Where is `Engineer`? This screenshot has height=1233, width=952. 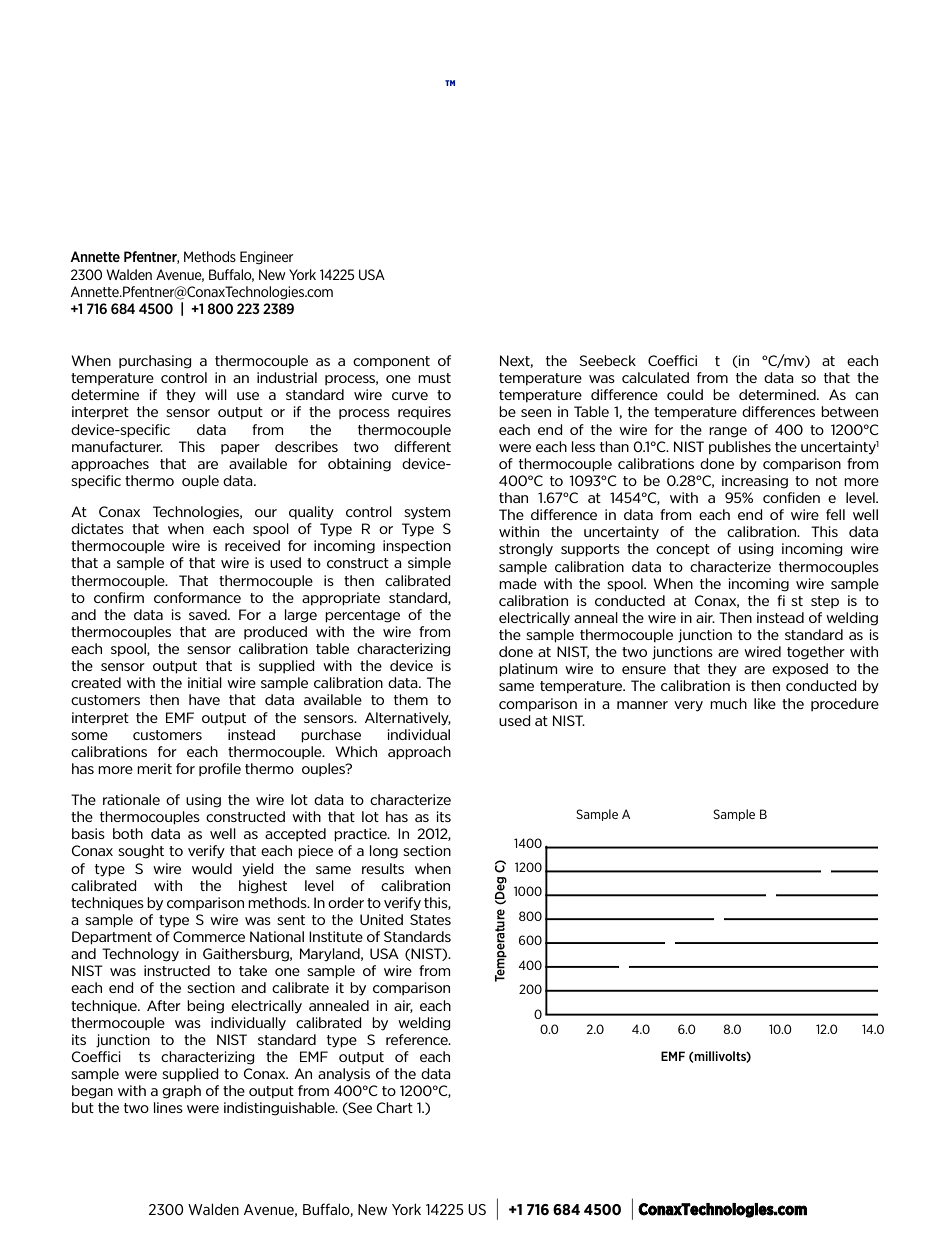 Engineer is located at coordinates (266, 258).
